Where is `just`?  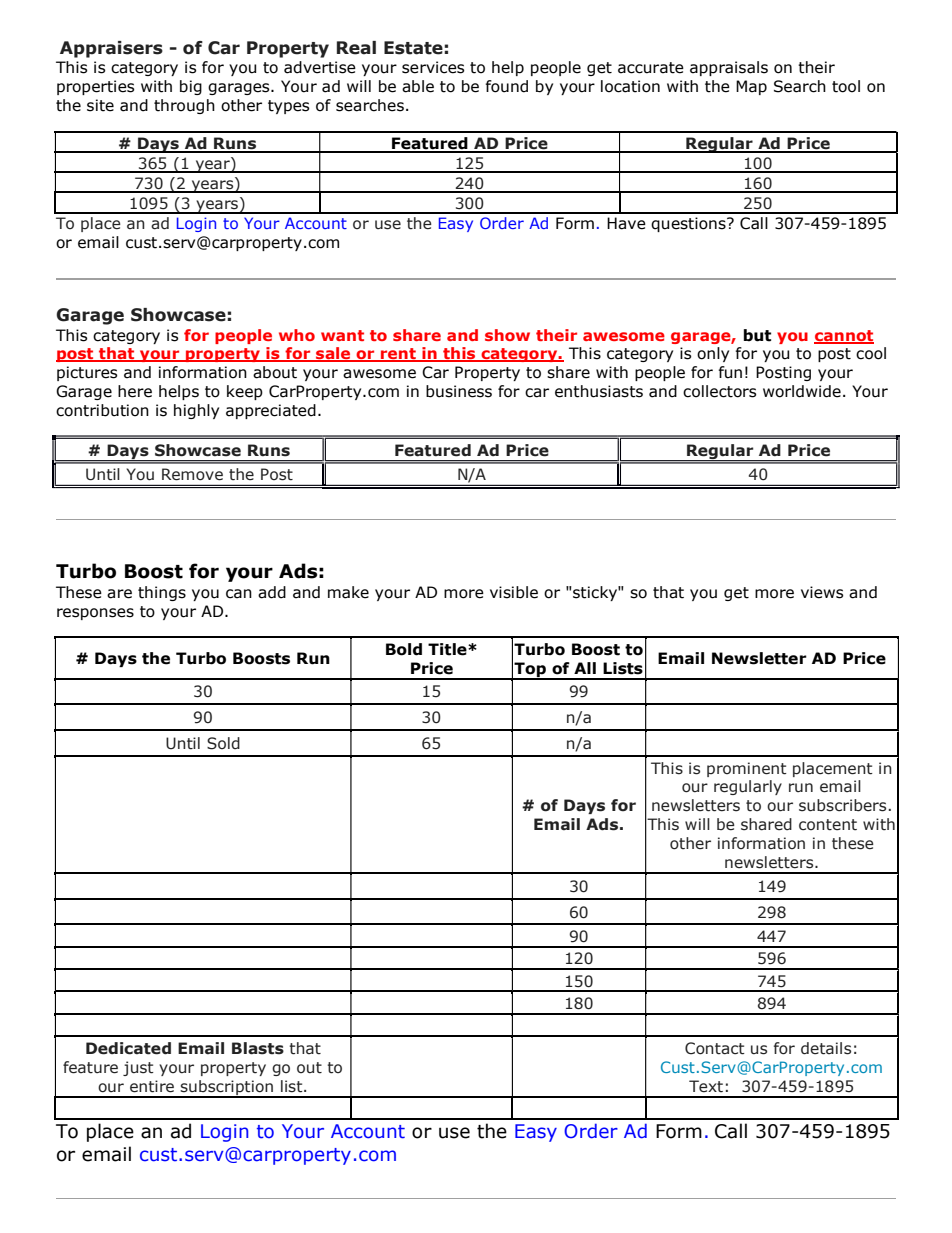
just is located at coordinates (138, 1068).
